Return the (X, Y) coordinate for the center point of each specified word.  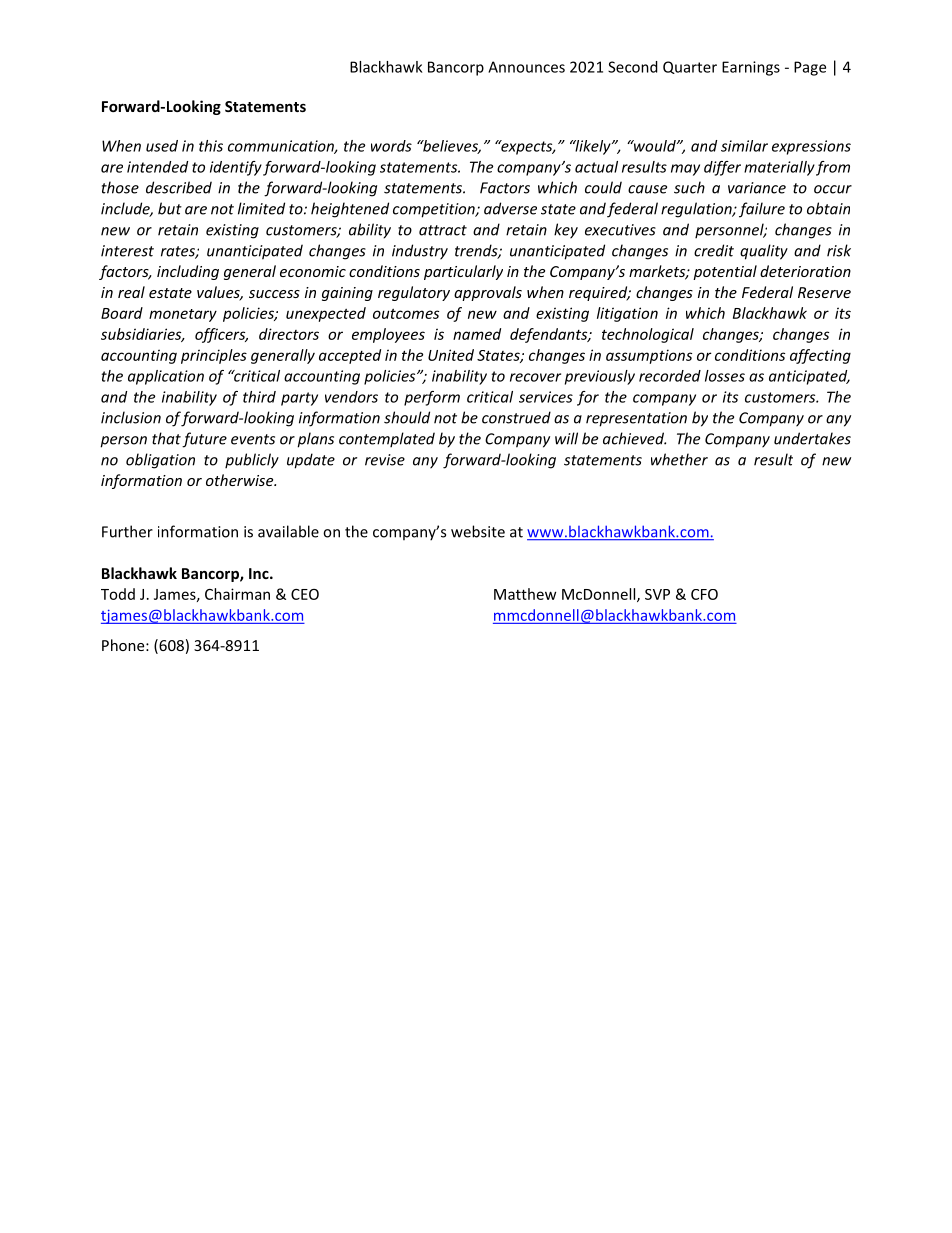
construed (516, 417)
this (211, 146)
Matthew (525, 594)
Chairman (237, 594)
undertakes (812, 438)
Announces (526, 67)
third (259, 397)
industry (420, 252)
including (188, 272)
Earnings (751, 68)
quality (764, 252)
